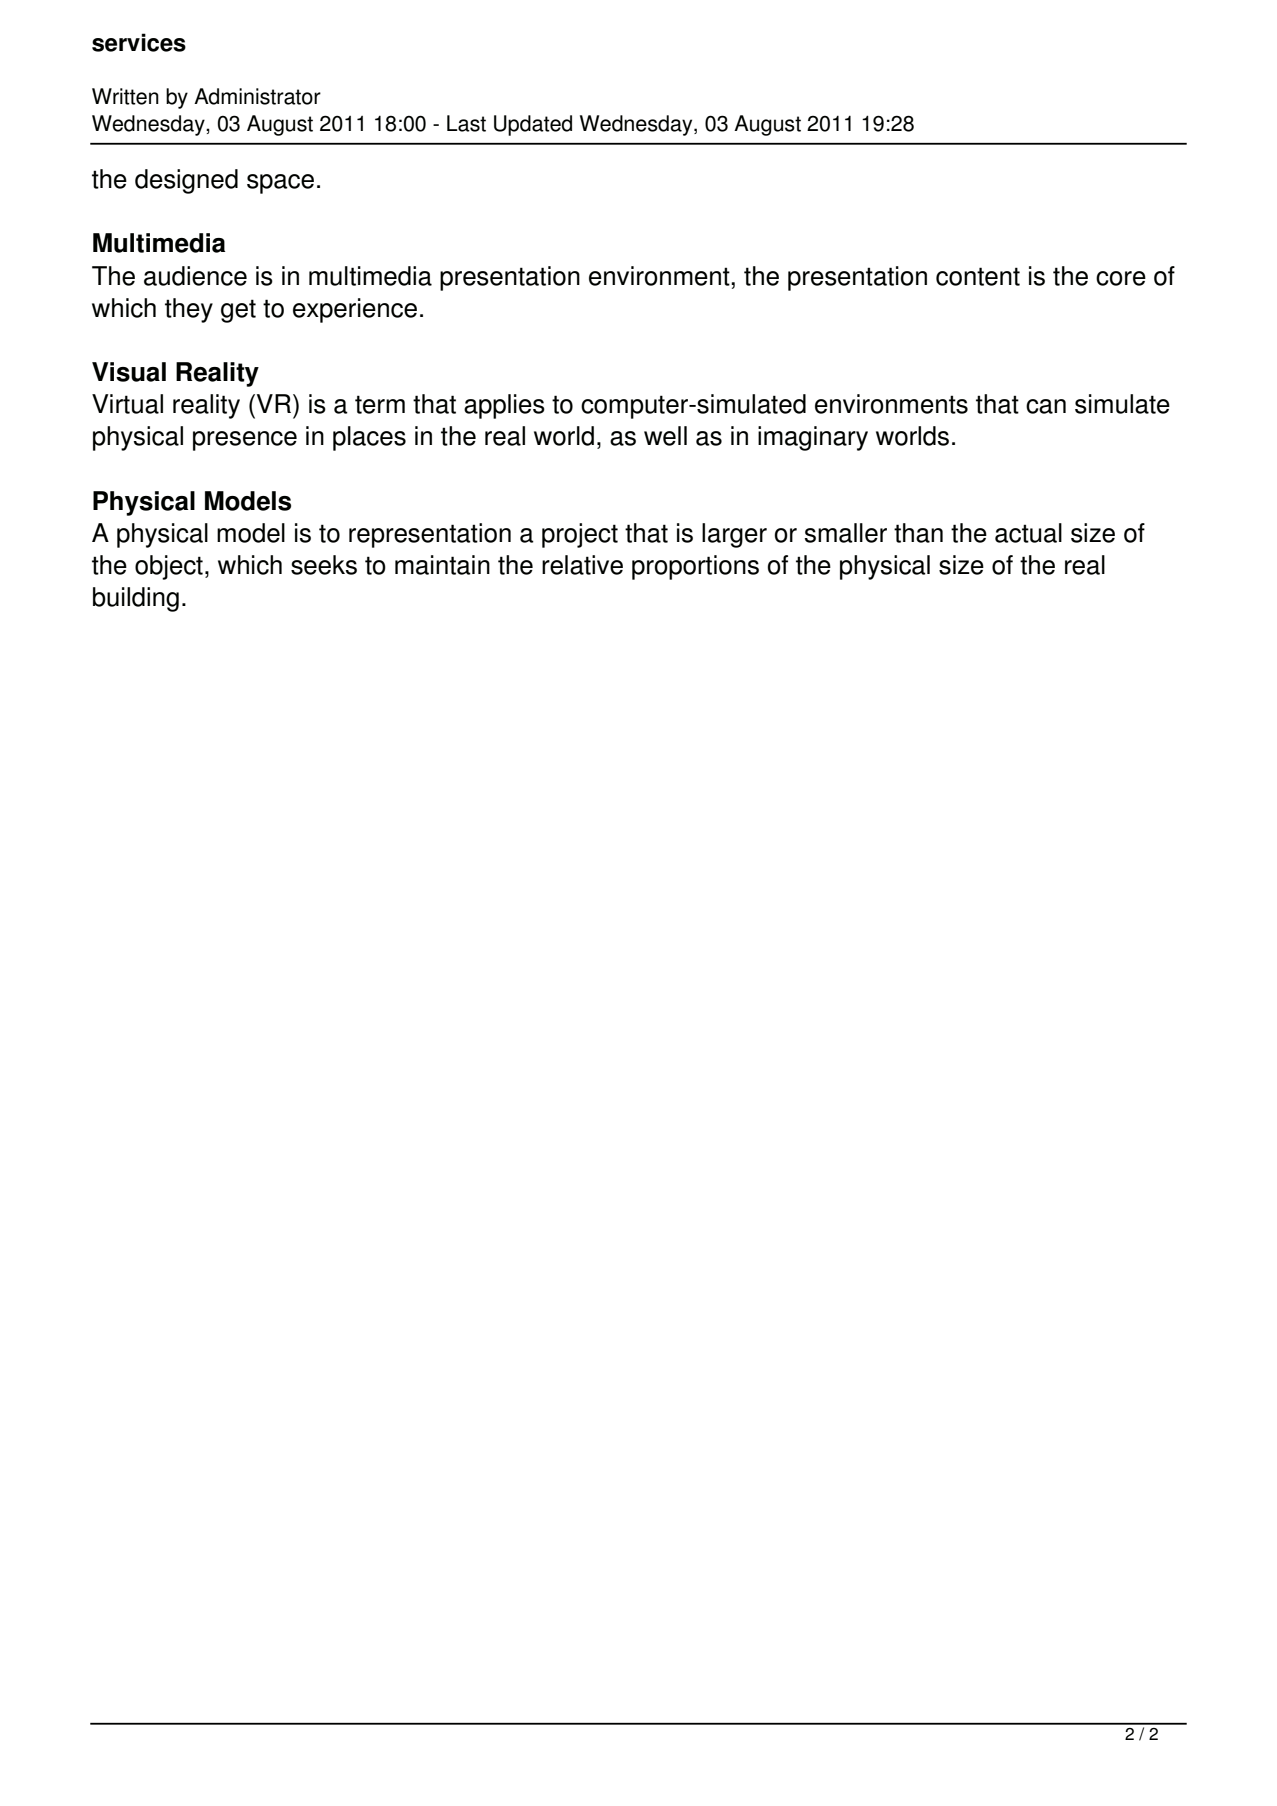 Image resolution: width=1277 pixels, height=1806 pixels. I want to click on object, so click(169, 567).
